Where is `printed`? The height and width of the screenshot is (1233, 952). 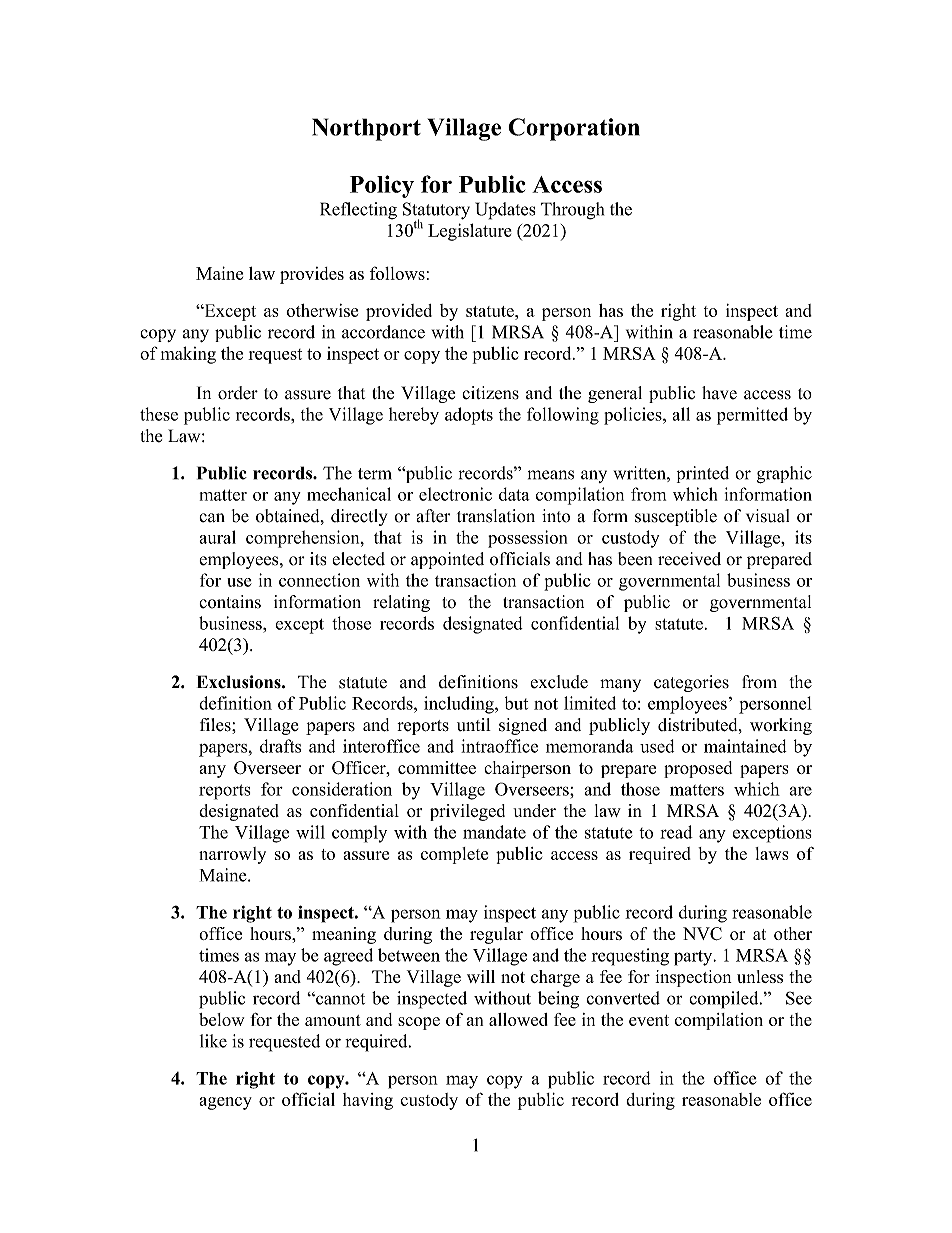 printed is located at coordinates (703, 474).
